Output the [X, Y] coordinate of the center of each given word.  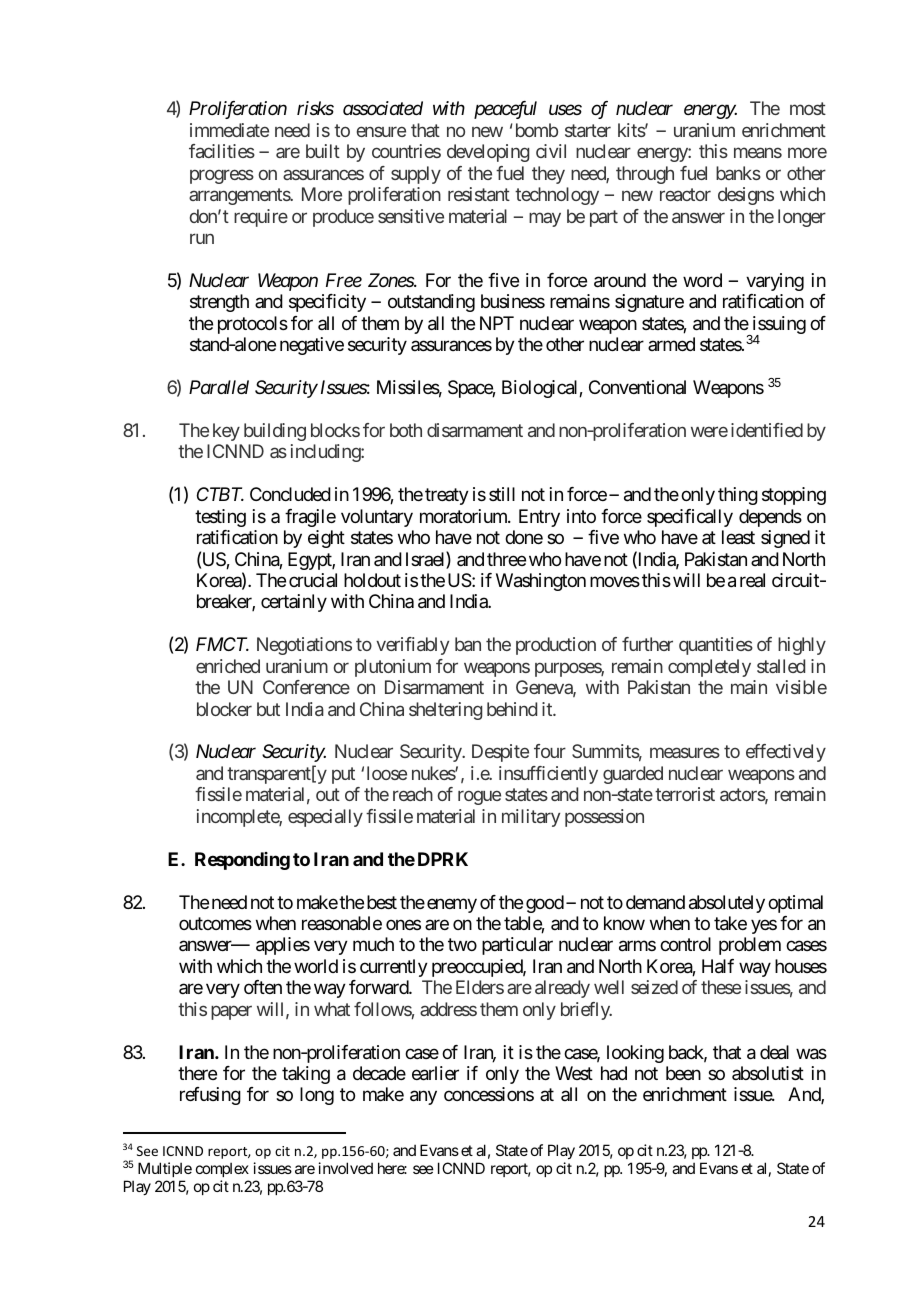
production [556, 646]
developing [488, 153]
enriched [228, 666]
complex [222, 1169]
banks [738, 173]
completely [709, 668]
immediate [229, 130]
